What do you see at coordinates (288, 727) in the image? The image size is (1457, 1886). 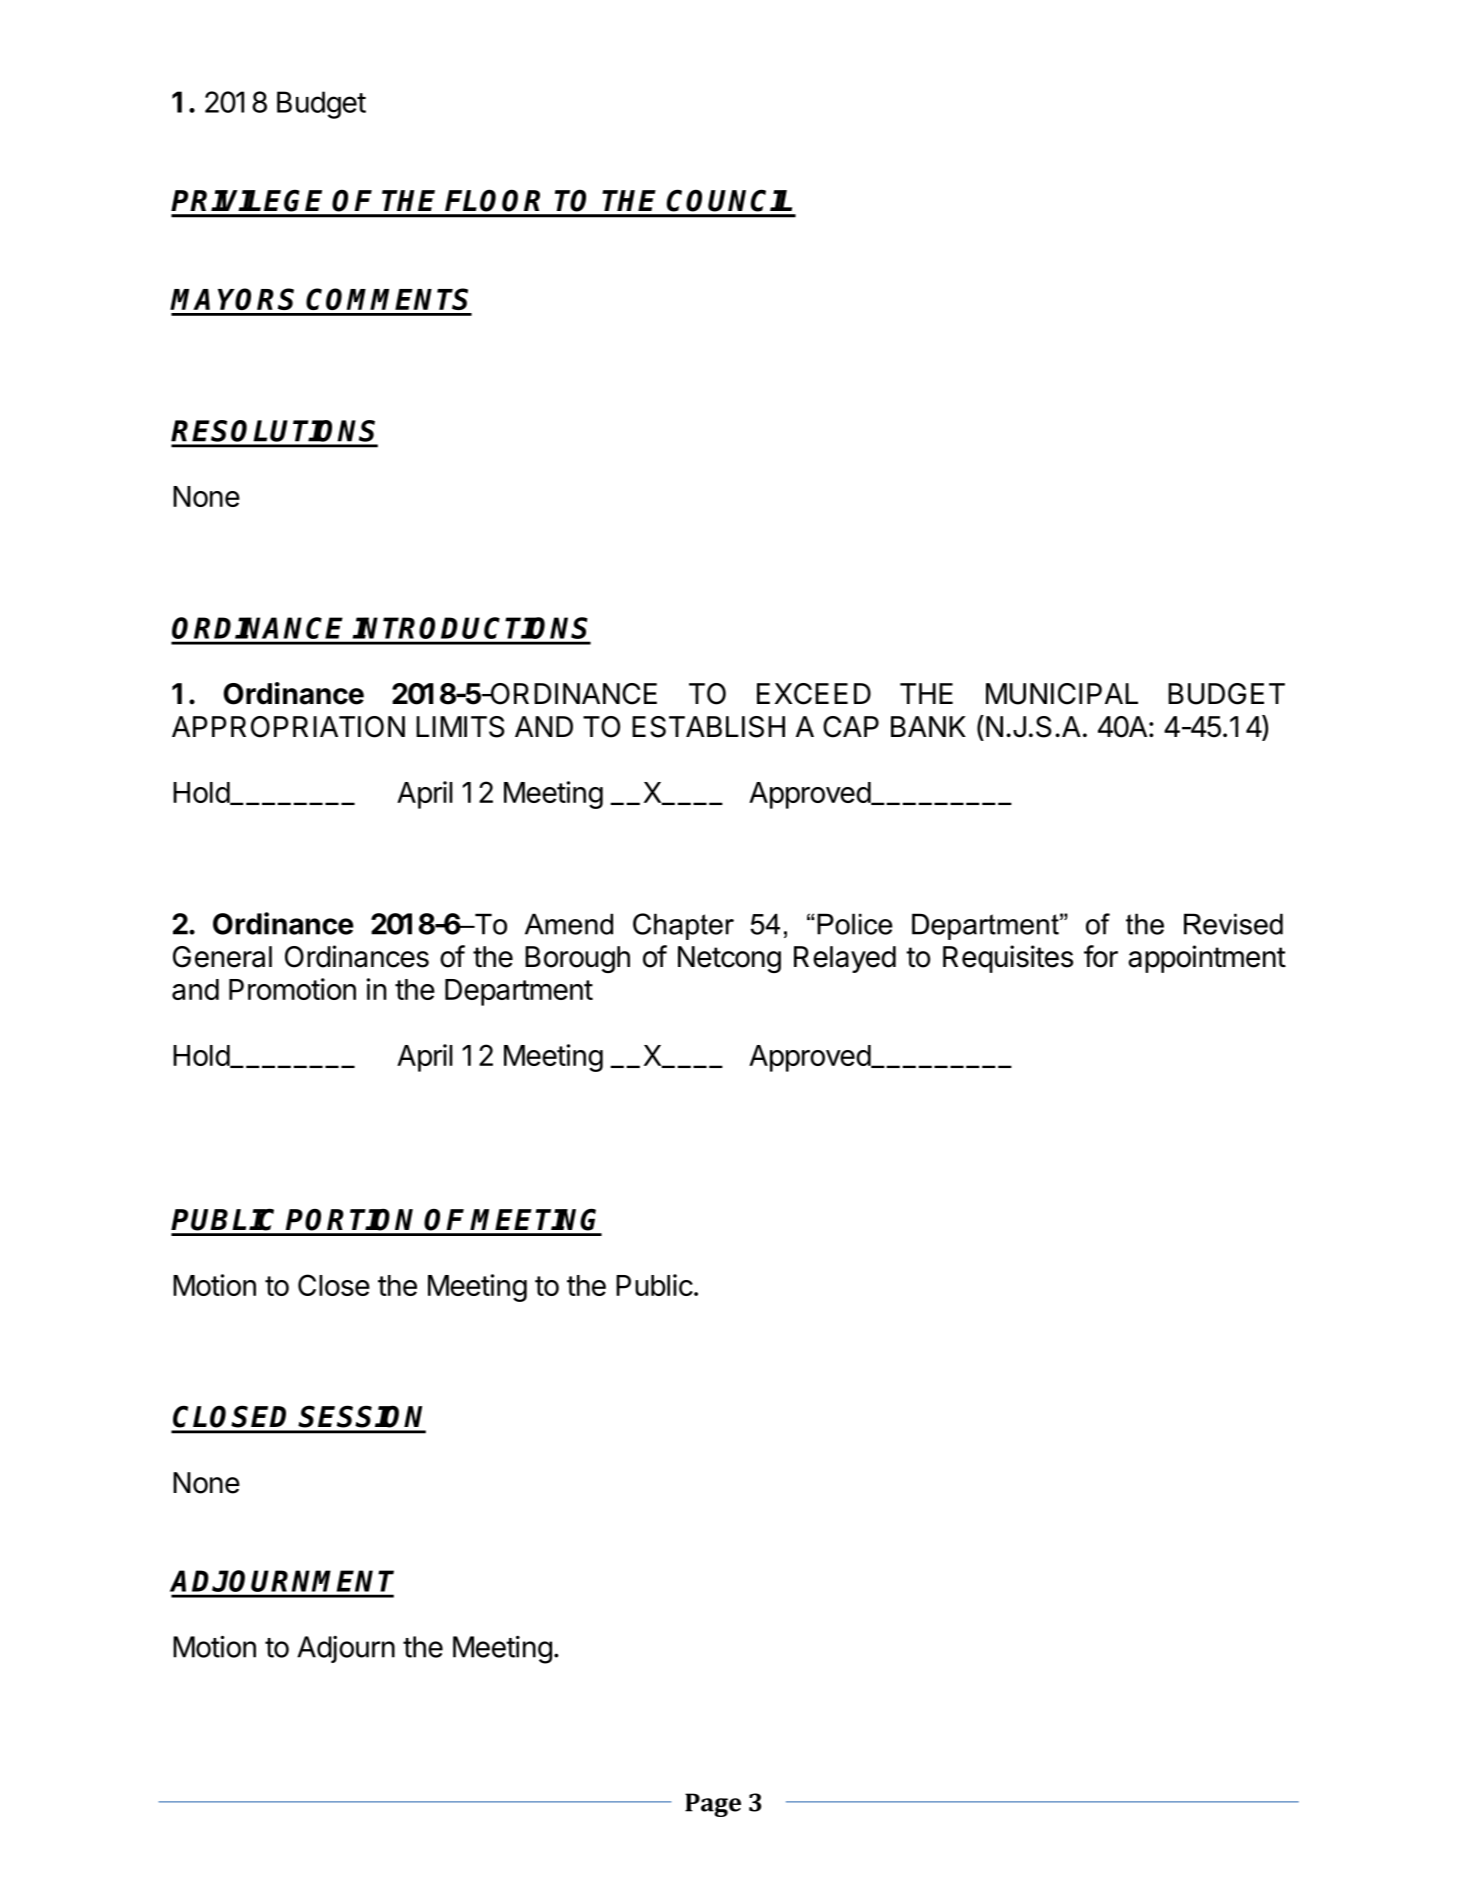 I see `APPROPRIATION` at bounding box center [288, 727].
